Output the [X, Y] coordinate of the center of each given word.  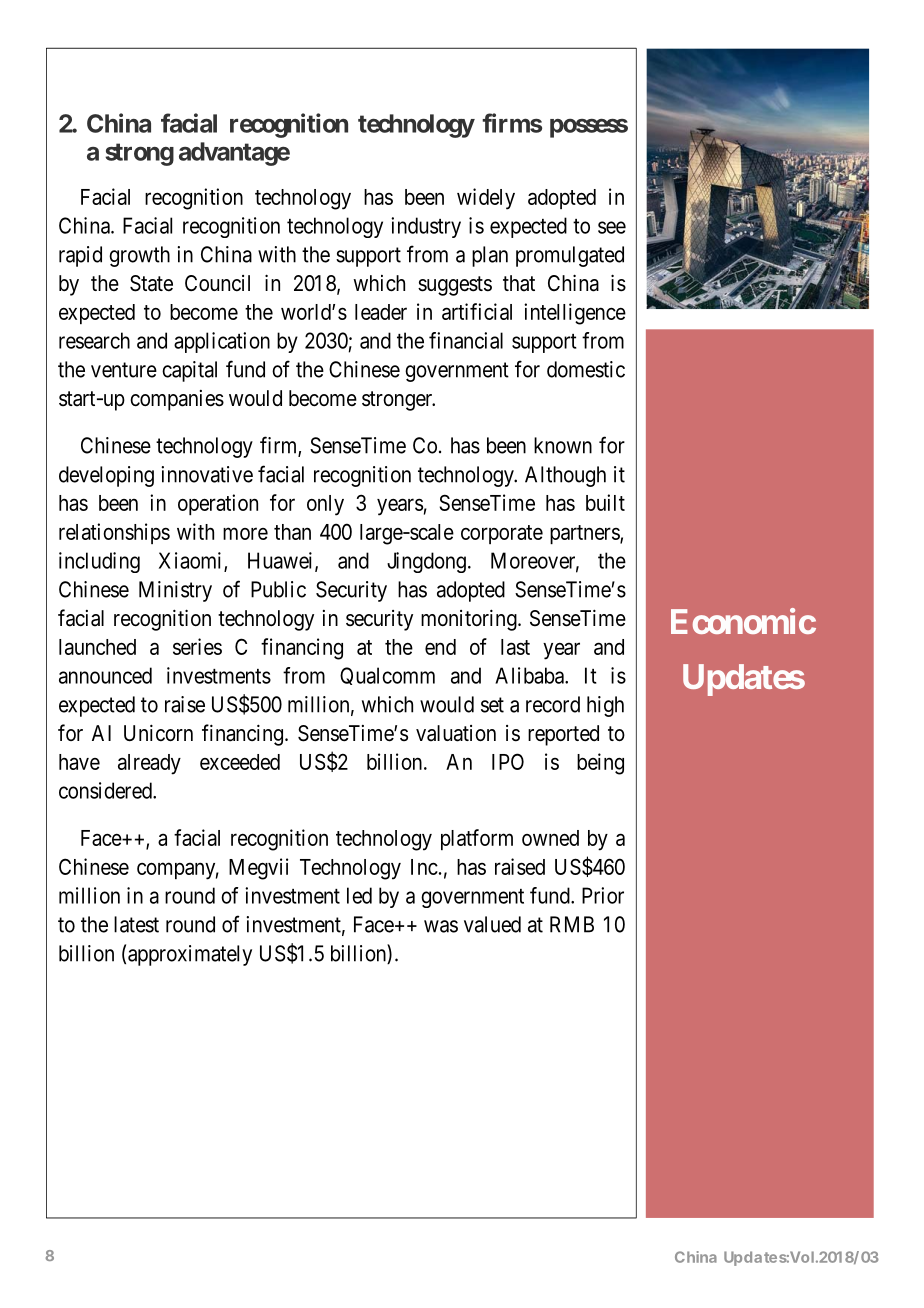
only [325, 505]
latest [136, 924]
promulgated [570, 256]
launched [97, 647]
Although [565, 476]
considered [106, 790]
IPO [508, 761]
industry [426, 227]
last [515, 647]
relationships [114, 533]
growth [139, 256]
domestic [586, 369]
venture [124, 370]
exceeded [240, 762]
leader [381, 312]
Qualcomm [387, 676]
